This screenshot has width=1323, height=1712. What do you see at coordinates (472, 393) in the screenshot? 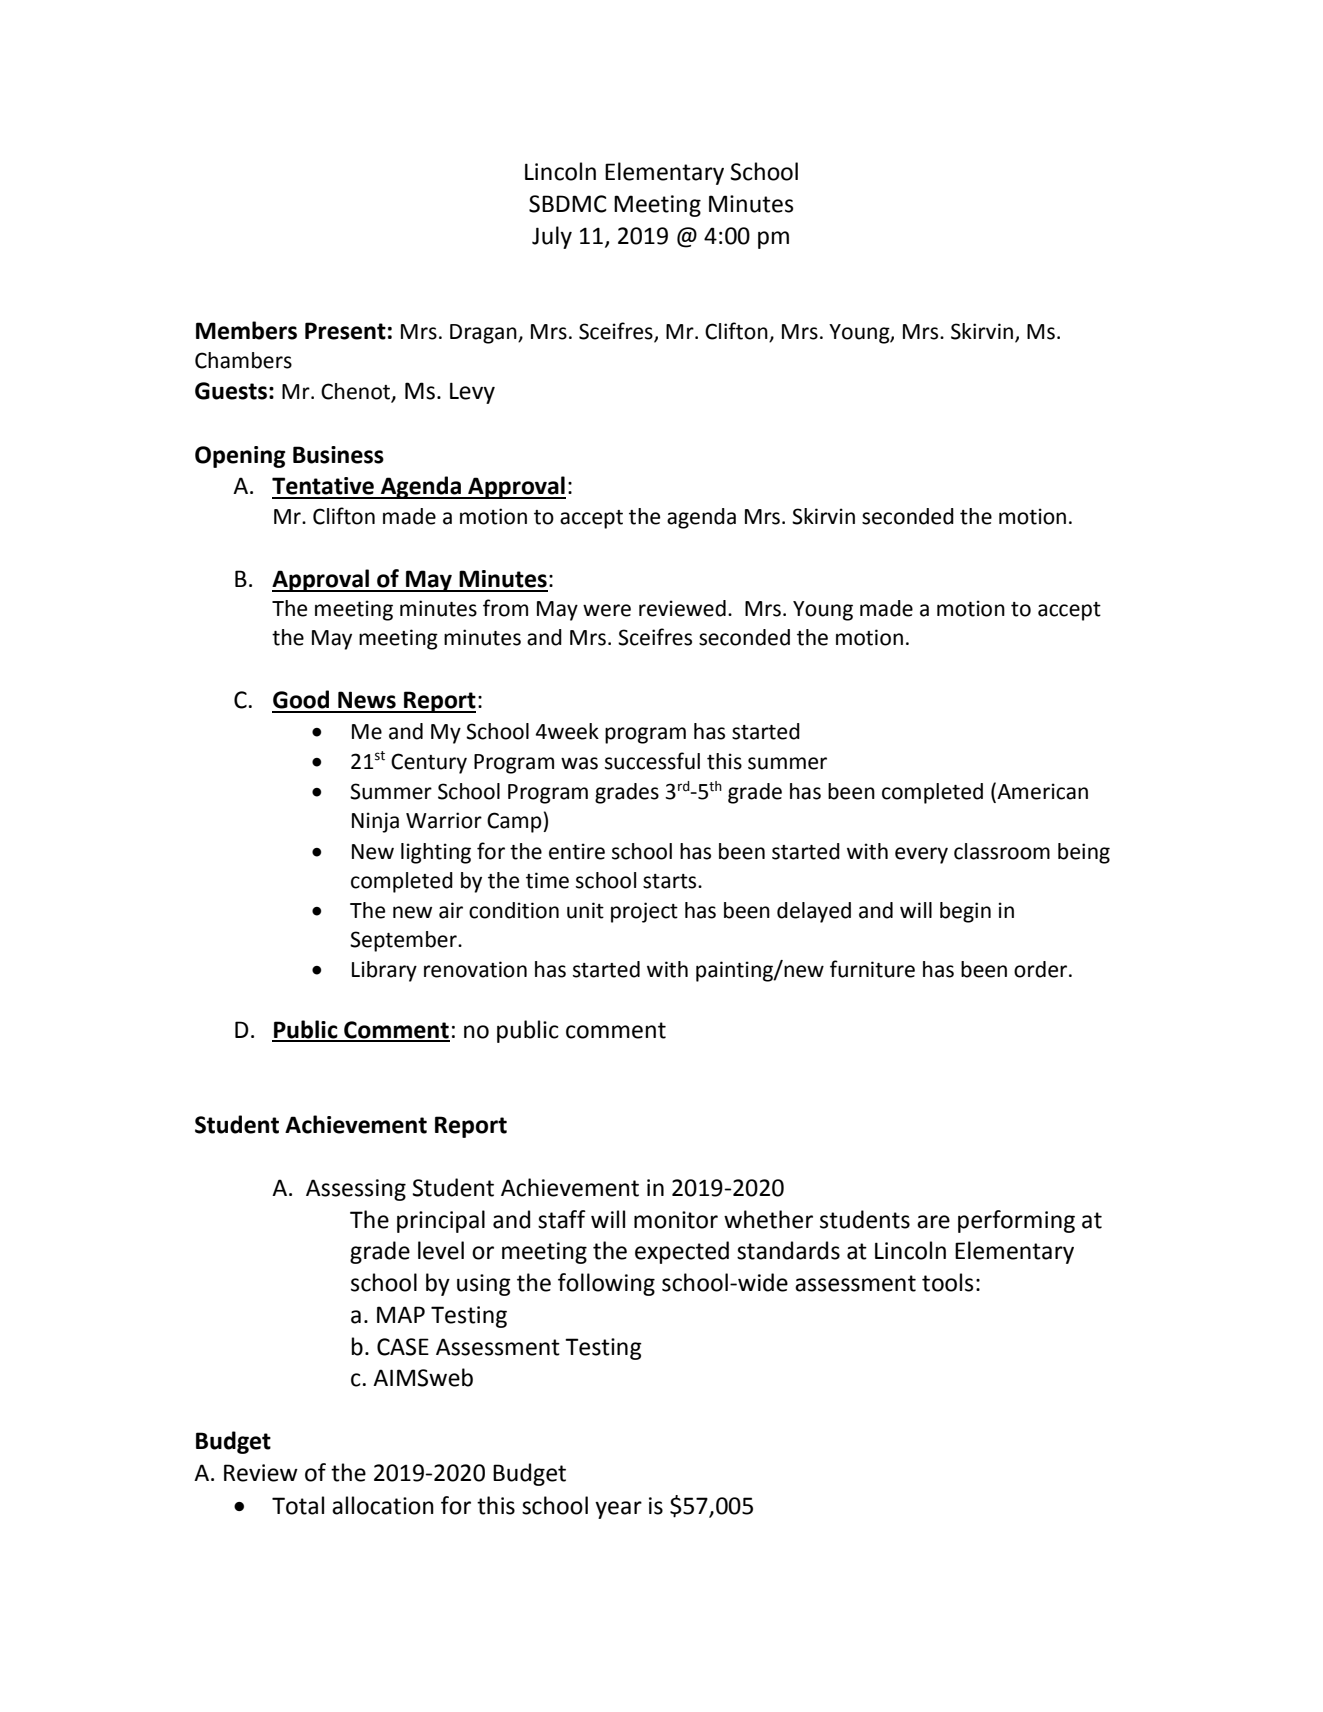
I see `Levy` at bounding box center [472, 393].
